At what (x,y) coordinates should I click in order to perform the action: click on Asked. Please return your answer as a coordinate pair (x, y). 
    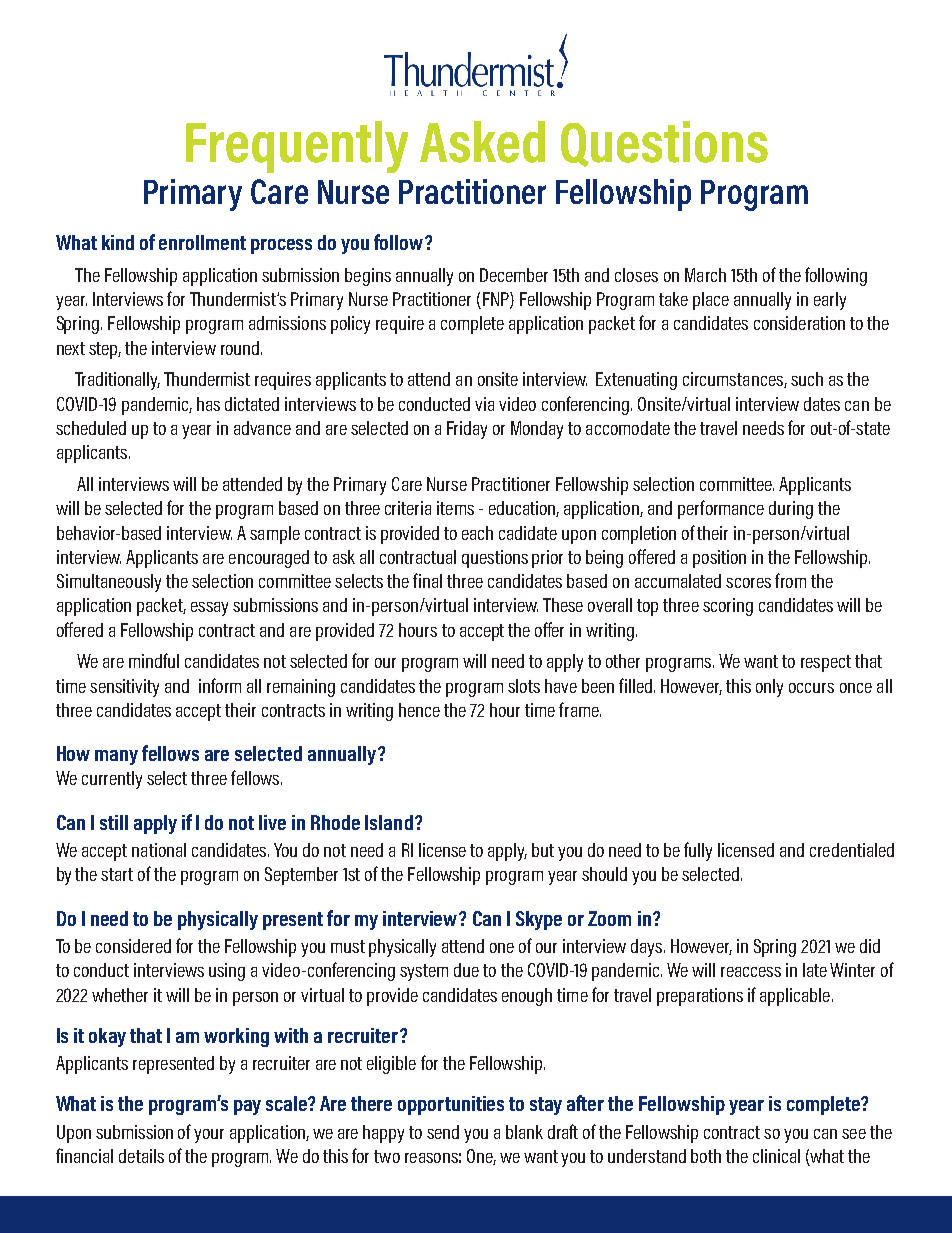
    Looking at the image, I should click on (482, 142).
